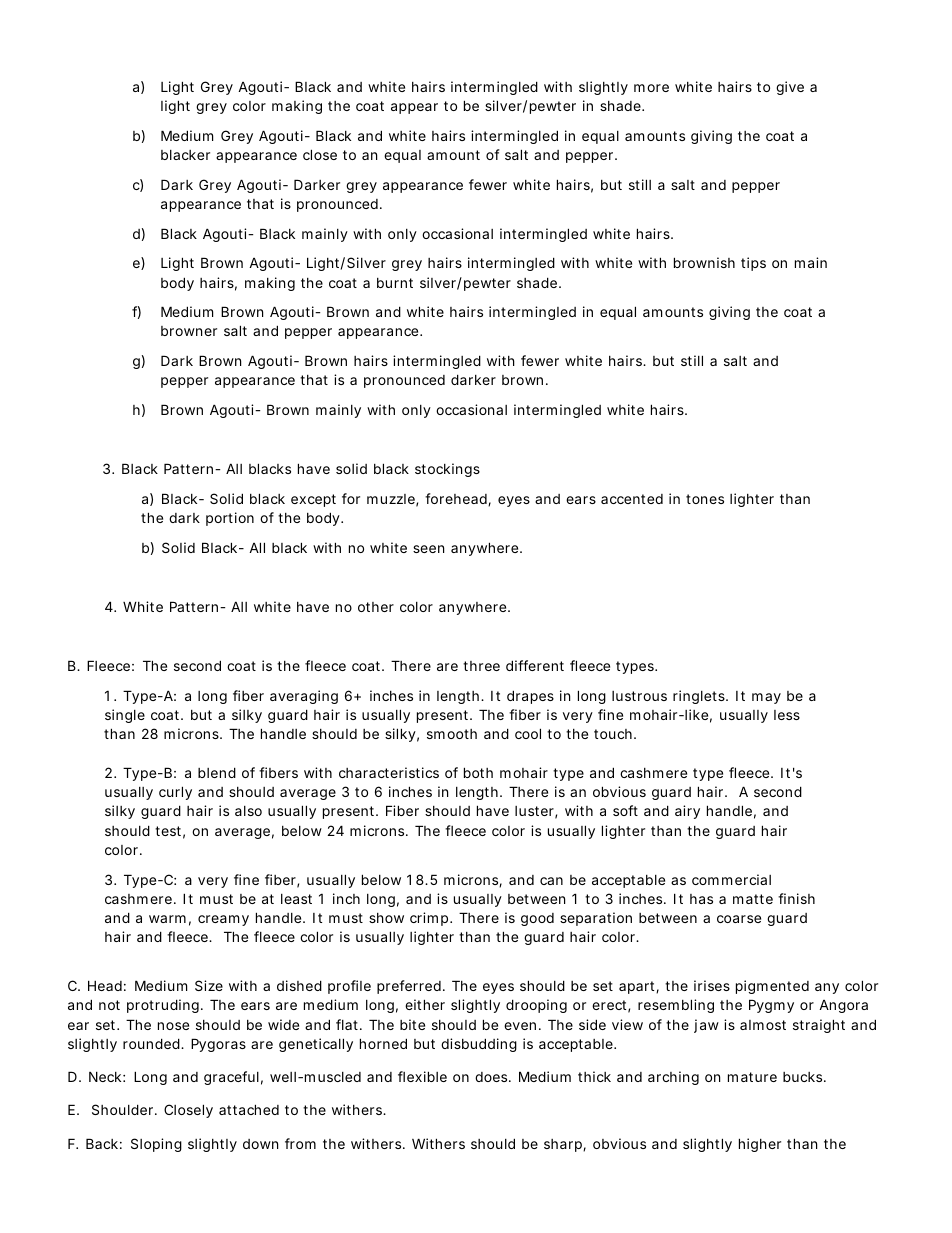 This image has width=952, height=1233. What do you see at coordinates (753, 264) in the image?
I see `tips` at bounding box center [753, 264].
